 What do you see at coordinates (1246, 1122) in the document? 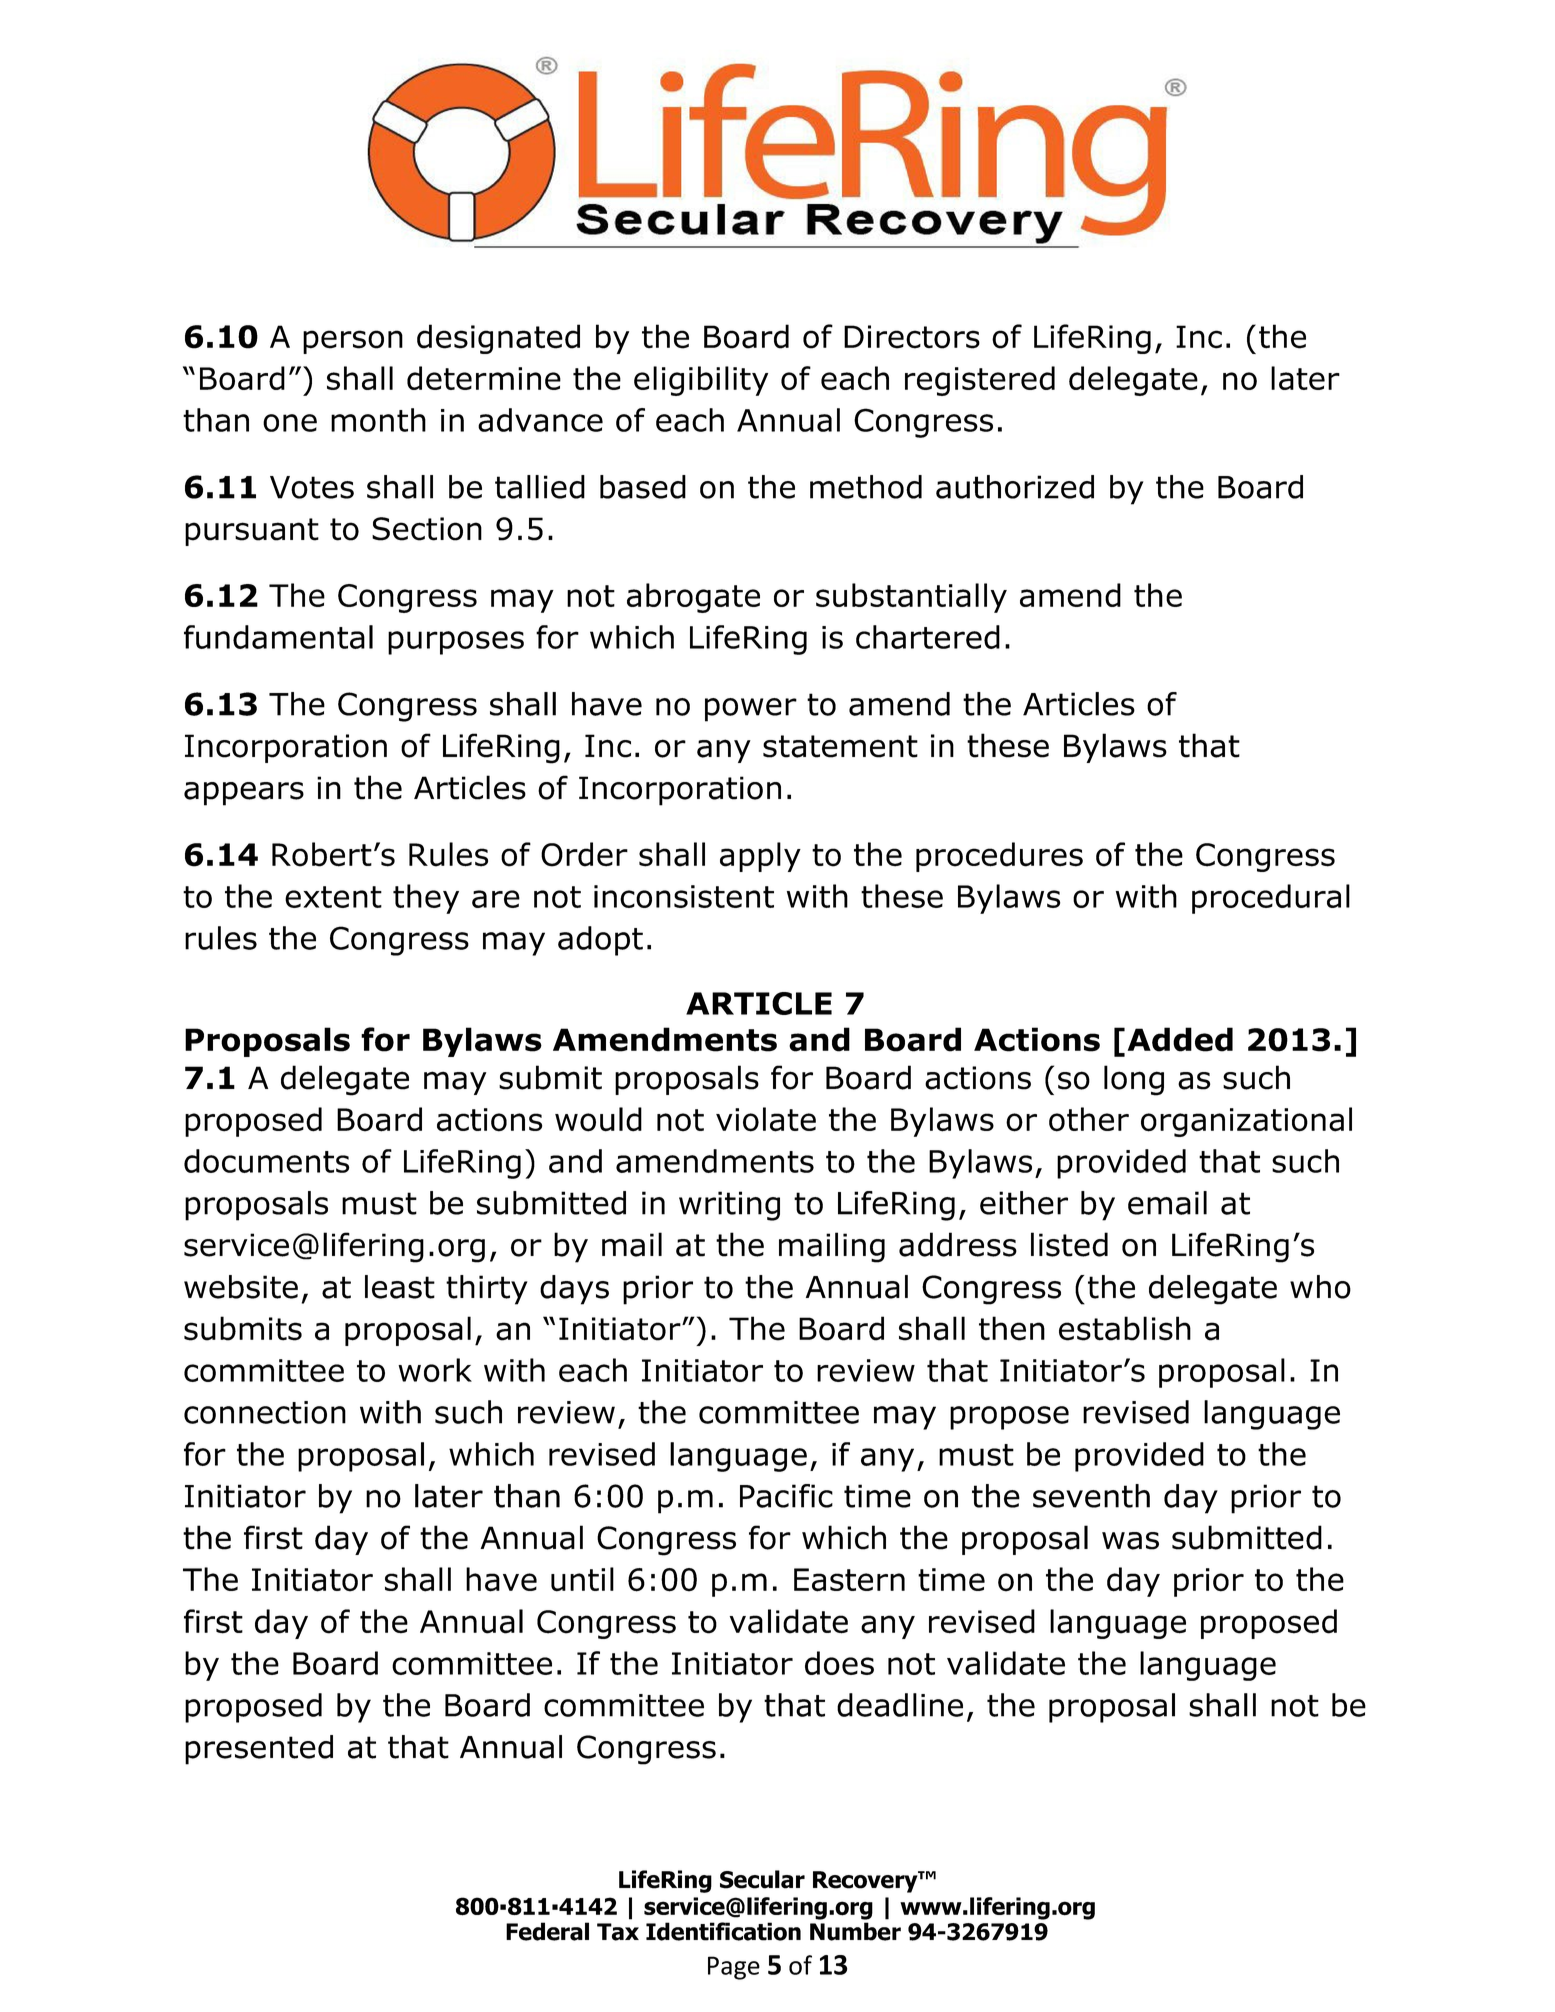
I see `organizational` at bounding box center [1246, 1122].
